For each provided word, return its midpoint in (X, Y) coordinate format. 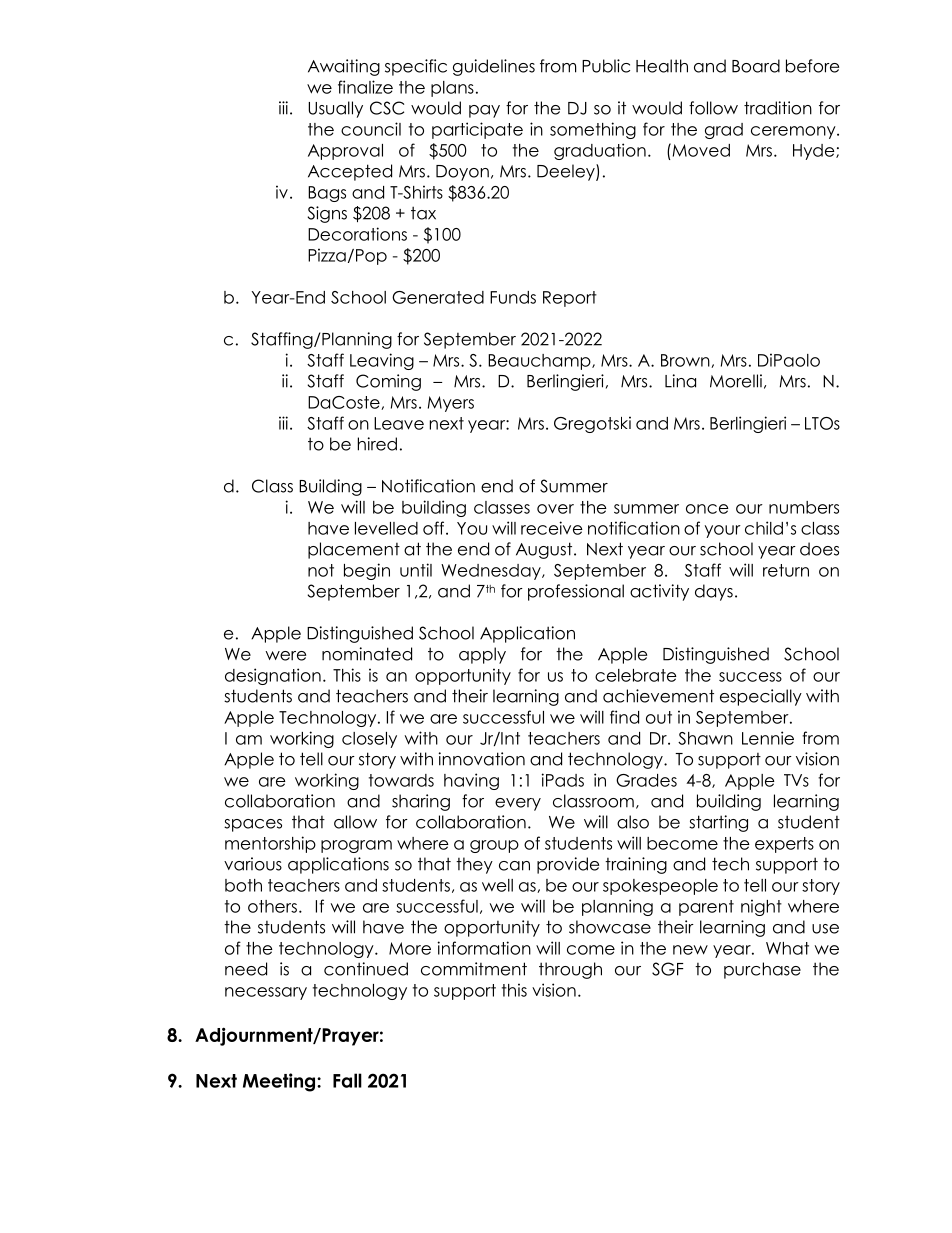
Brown (686, 361)
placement (354, 550)
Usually (335, 109)
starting (718, 823)
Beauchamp (540, 362)
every (518, 804)
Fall (347, 1080)
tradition (778, 108)
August (545, 550)
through (570, 970)
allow (355, 822)
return (786, 570)
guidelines (494, 67)
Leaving (382, 361)
